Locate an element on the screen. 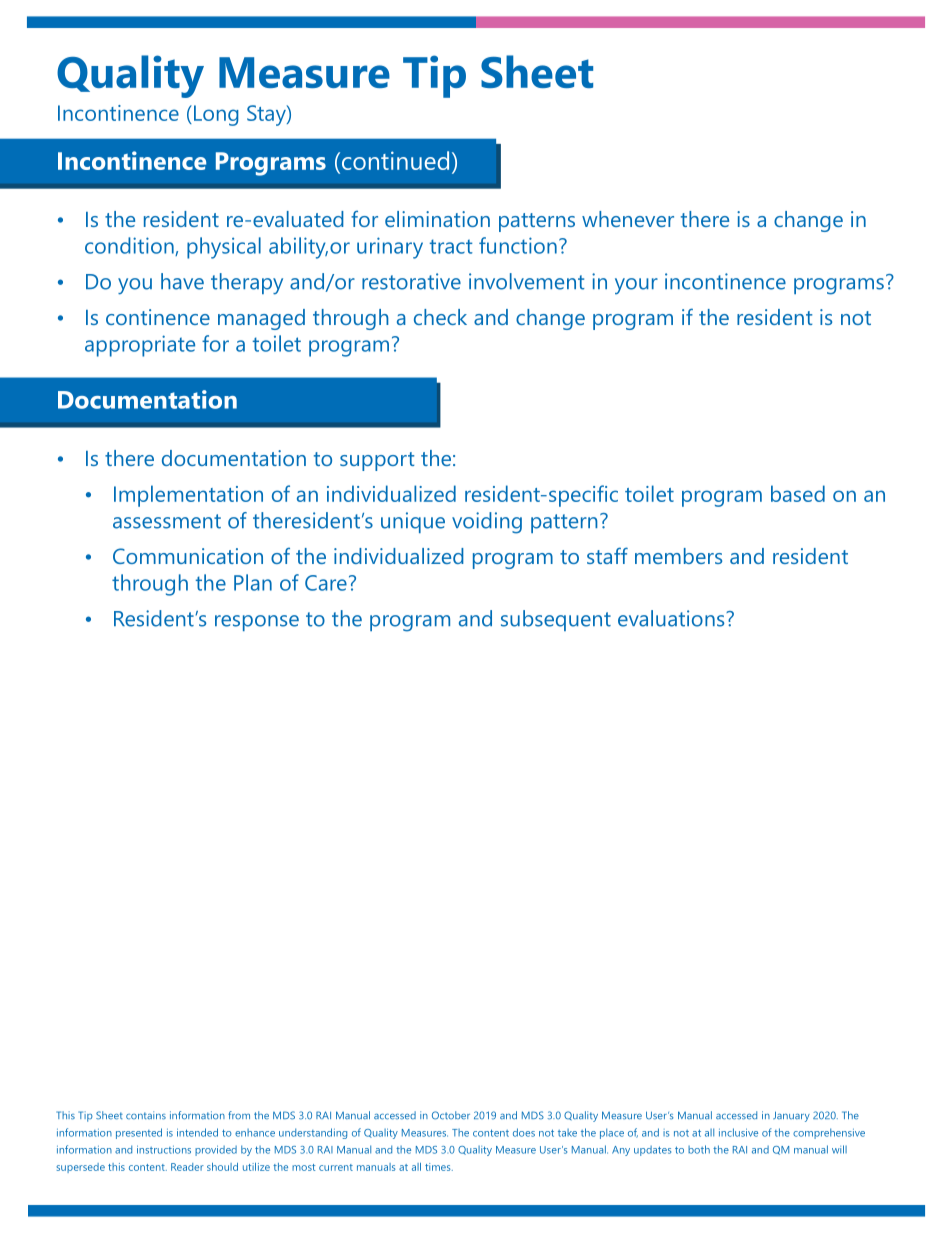 The height and width of the screenshot is (1233, 952). October is located at coordinates (451, 1115).
